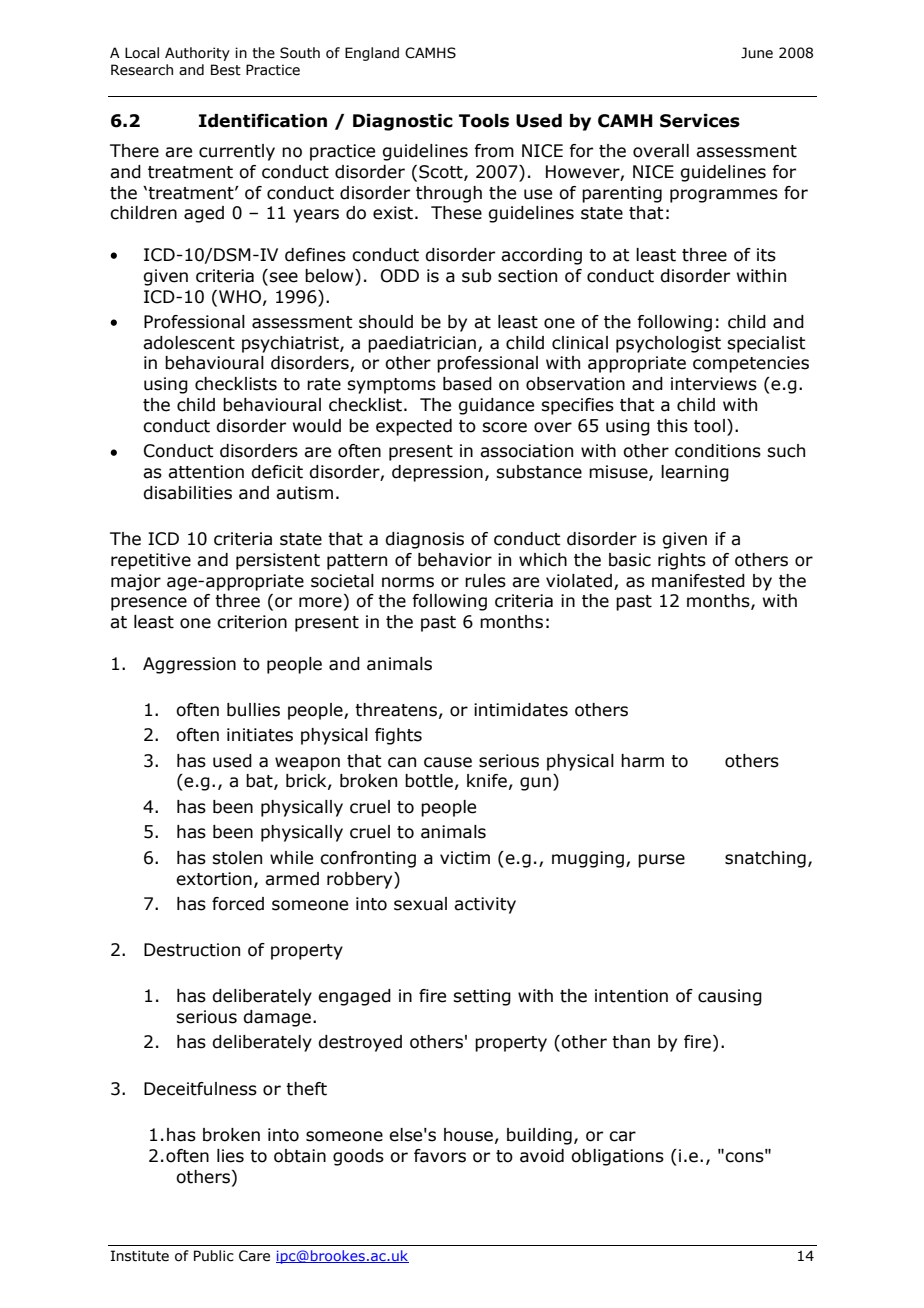 This screenshot has width=924, height=1308. I want to click on WHO, so click(240, 297).
